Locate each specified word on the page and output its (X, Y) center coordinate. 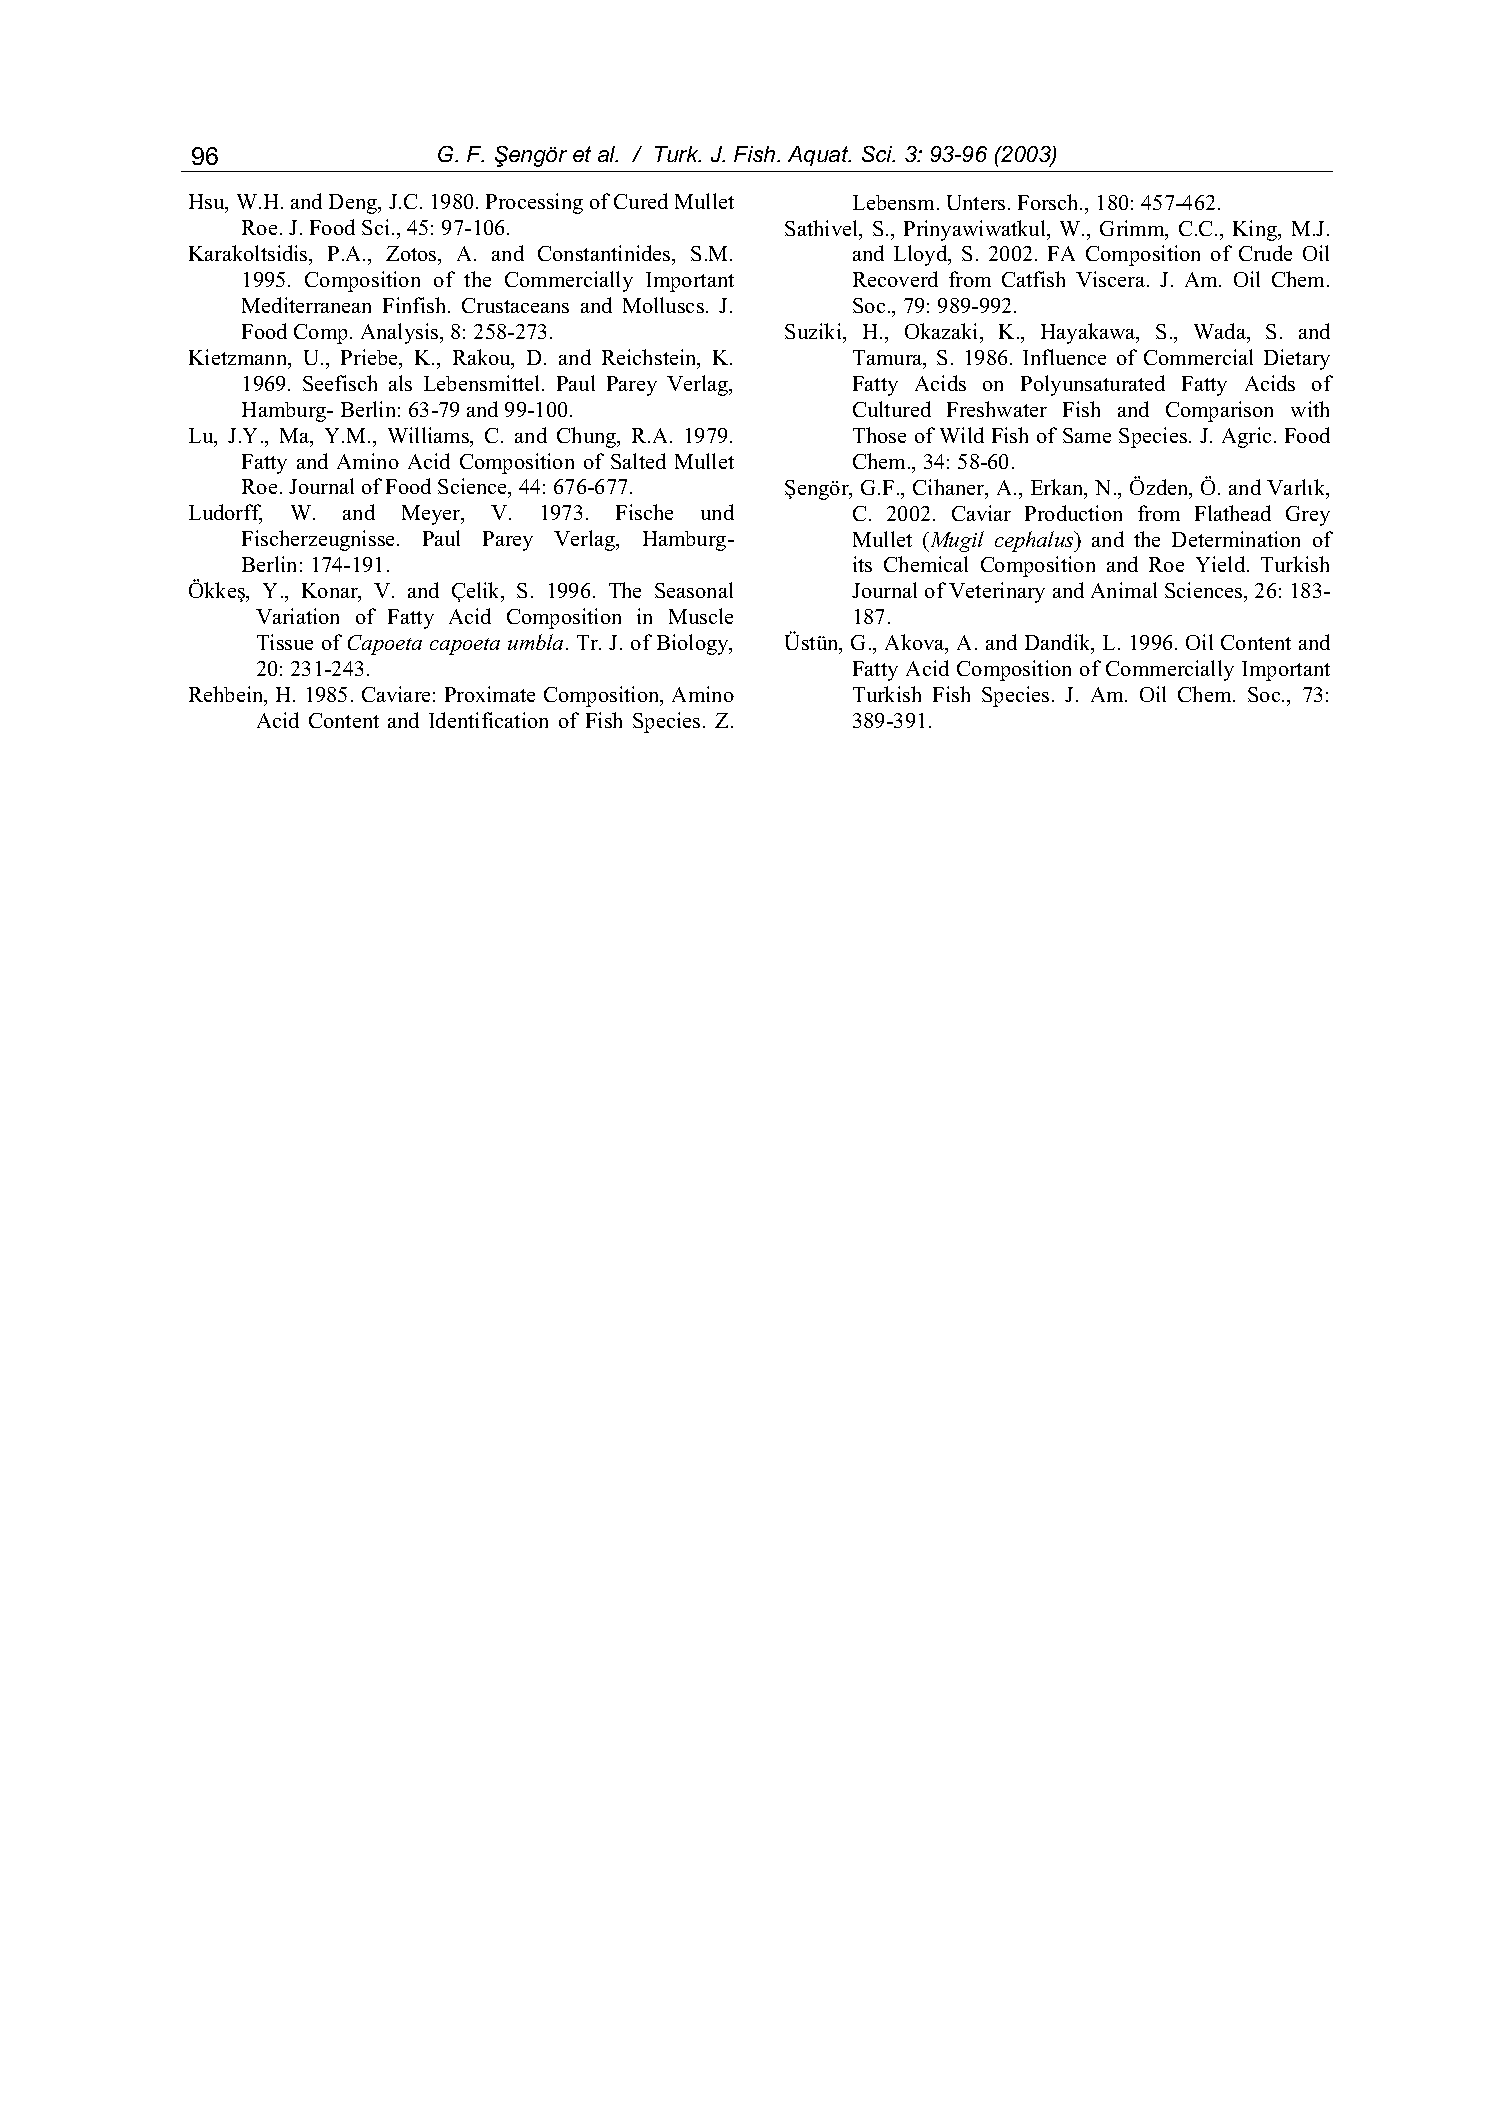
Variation (297, 616)
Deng (354, 204)
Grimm (1133, 229)
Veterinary (997, 592)
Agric (1246, 437)
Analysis (401, 333)
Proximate (490, 694)
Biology (694, 644)
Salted (638, 461)
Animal (1124, 590)
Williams (430, 436)
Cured (641, 201)
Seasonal (694, 590)
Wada (1221, 333)
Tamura (889, 359)
